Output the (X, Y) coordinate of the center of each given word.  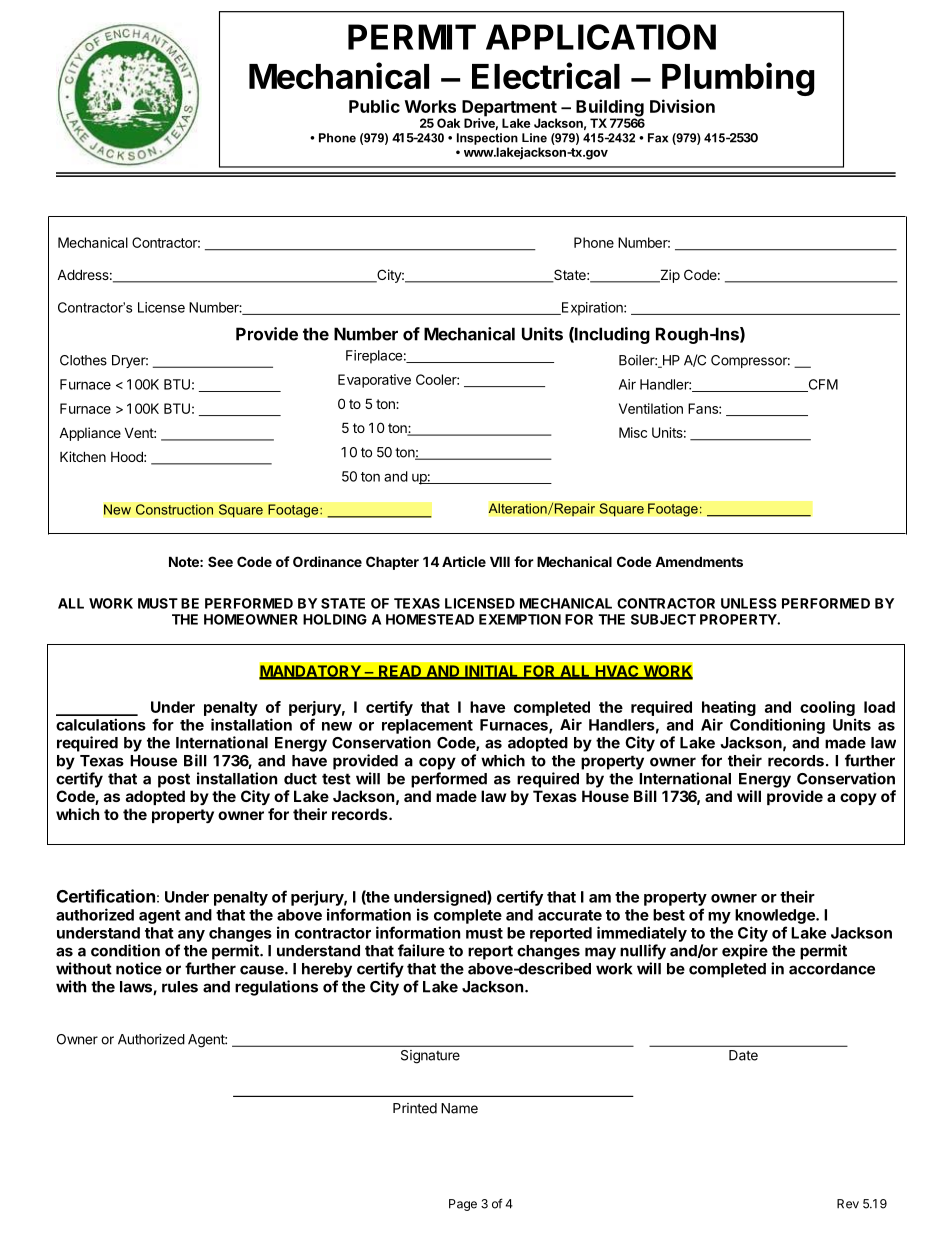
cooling (827, 708)
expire (745, 952)
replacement (427, 726)
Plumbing (738, 79)
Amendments (699, 561)
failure (421, 950)
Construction (174, 509)
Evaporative (374, 381)
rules (180, 987)
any (191, 936)
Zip (669, 276)
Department (509, 109)
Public (374, 106)
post (174, 780)
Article (464, 561)
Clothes (83, 360)
